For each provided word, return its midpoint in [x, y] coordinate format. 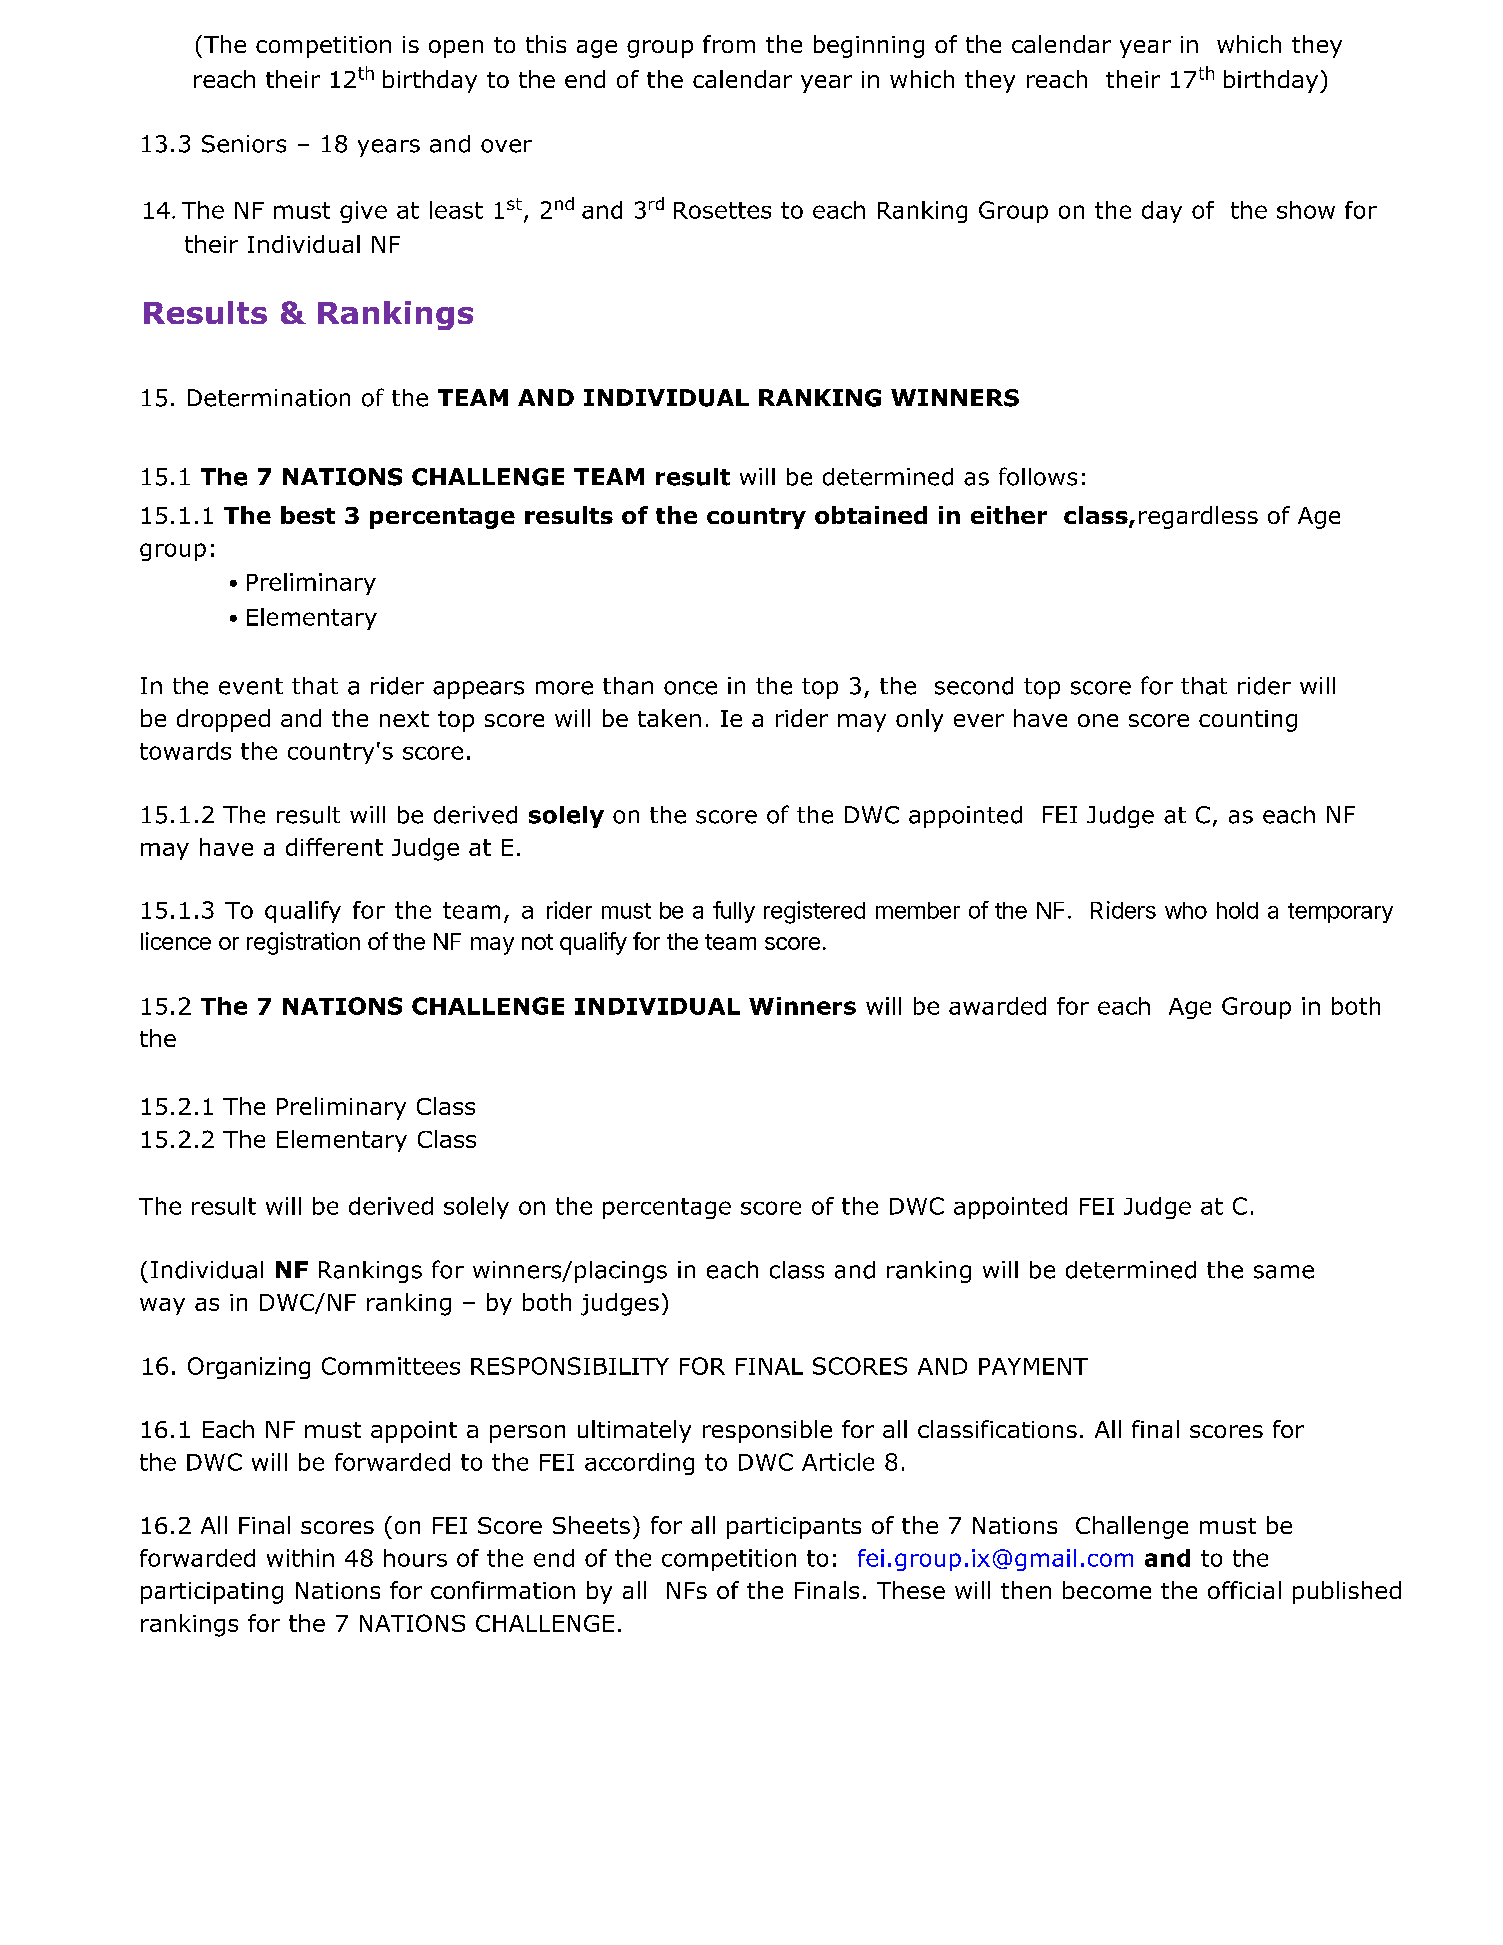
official [1244, 1590]
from [729, 44]
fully [734, 912]
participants [794, 1528]
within [300, 1558]
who [1186, 910]
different [334, 847]
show [1306, 210]
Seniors [244, 144]
